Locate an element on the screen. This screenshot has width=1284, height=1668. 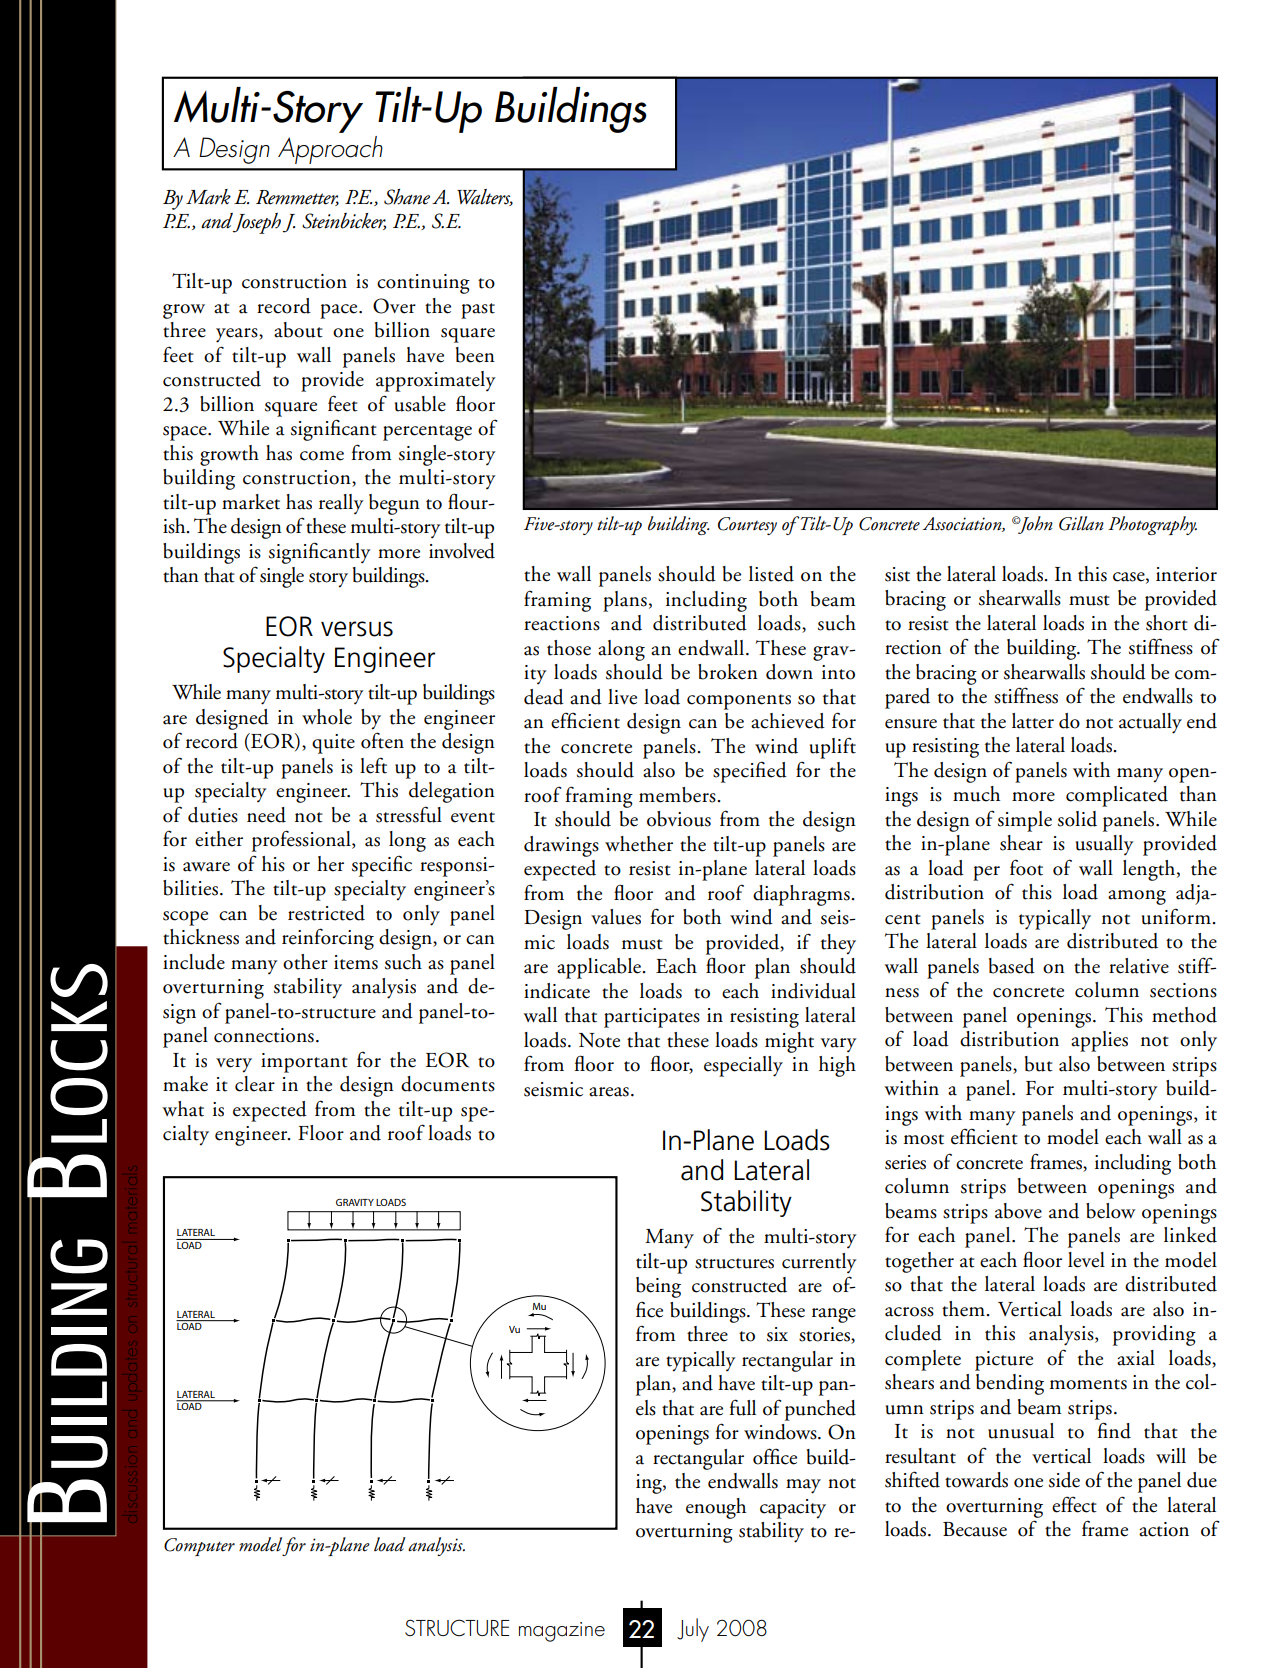
Gillan is located at coordinates (1081, 523).
